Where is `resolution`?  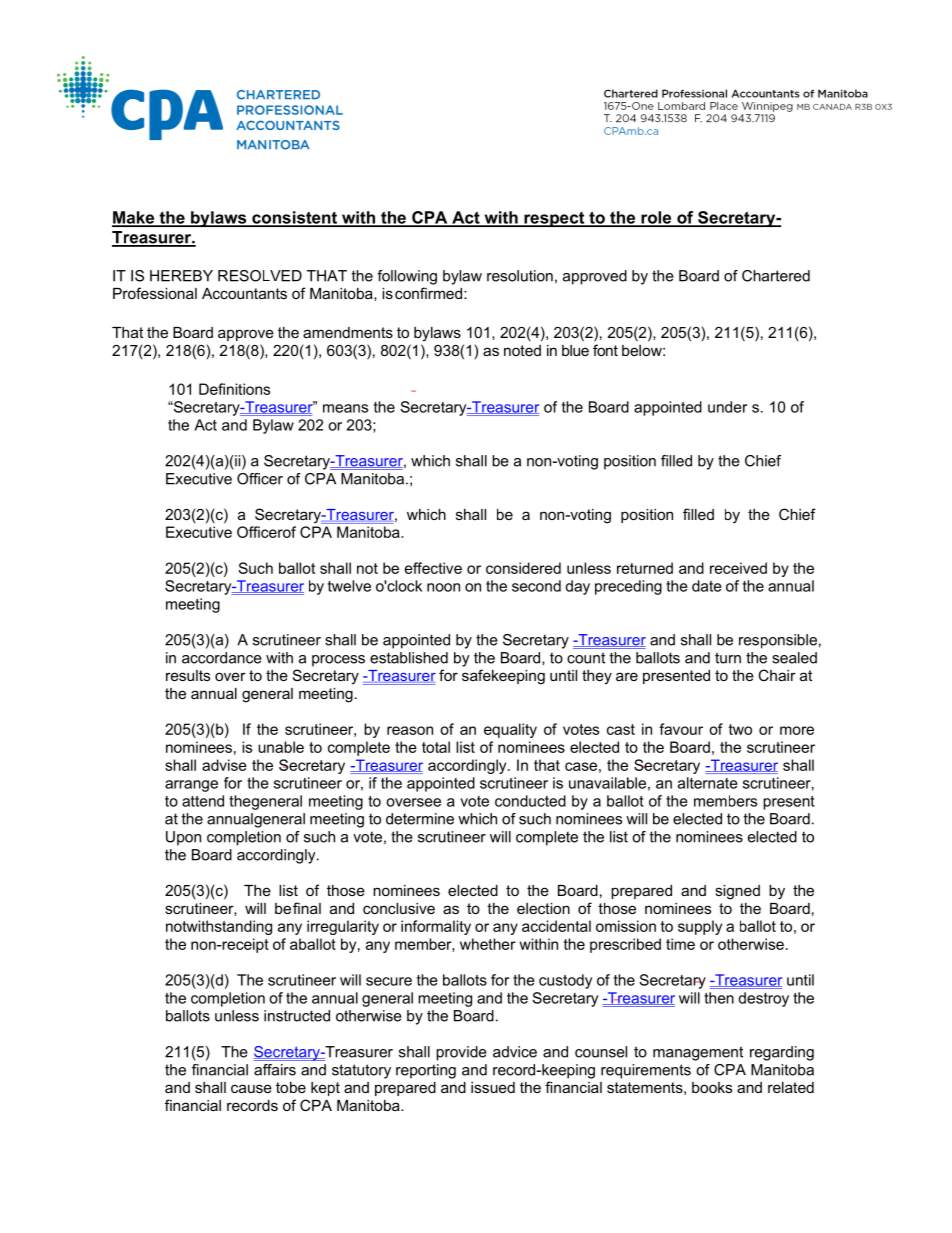
resolution is located at coordinates (520, 276).
